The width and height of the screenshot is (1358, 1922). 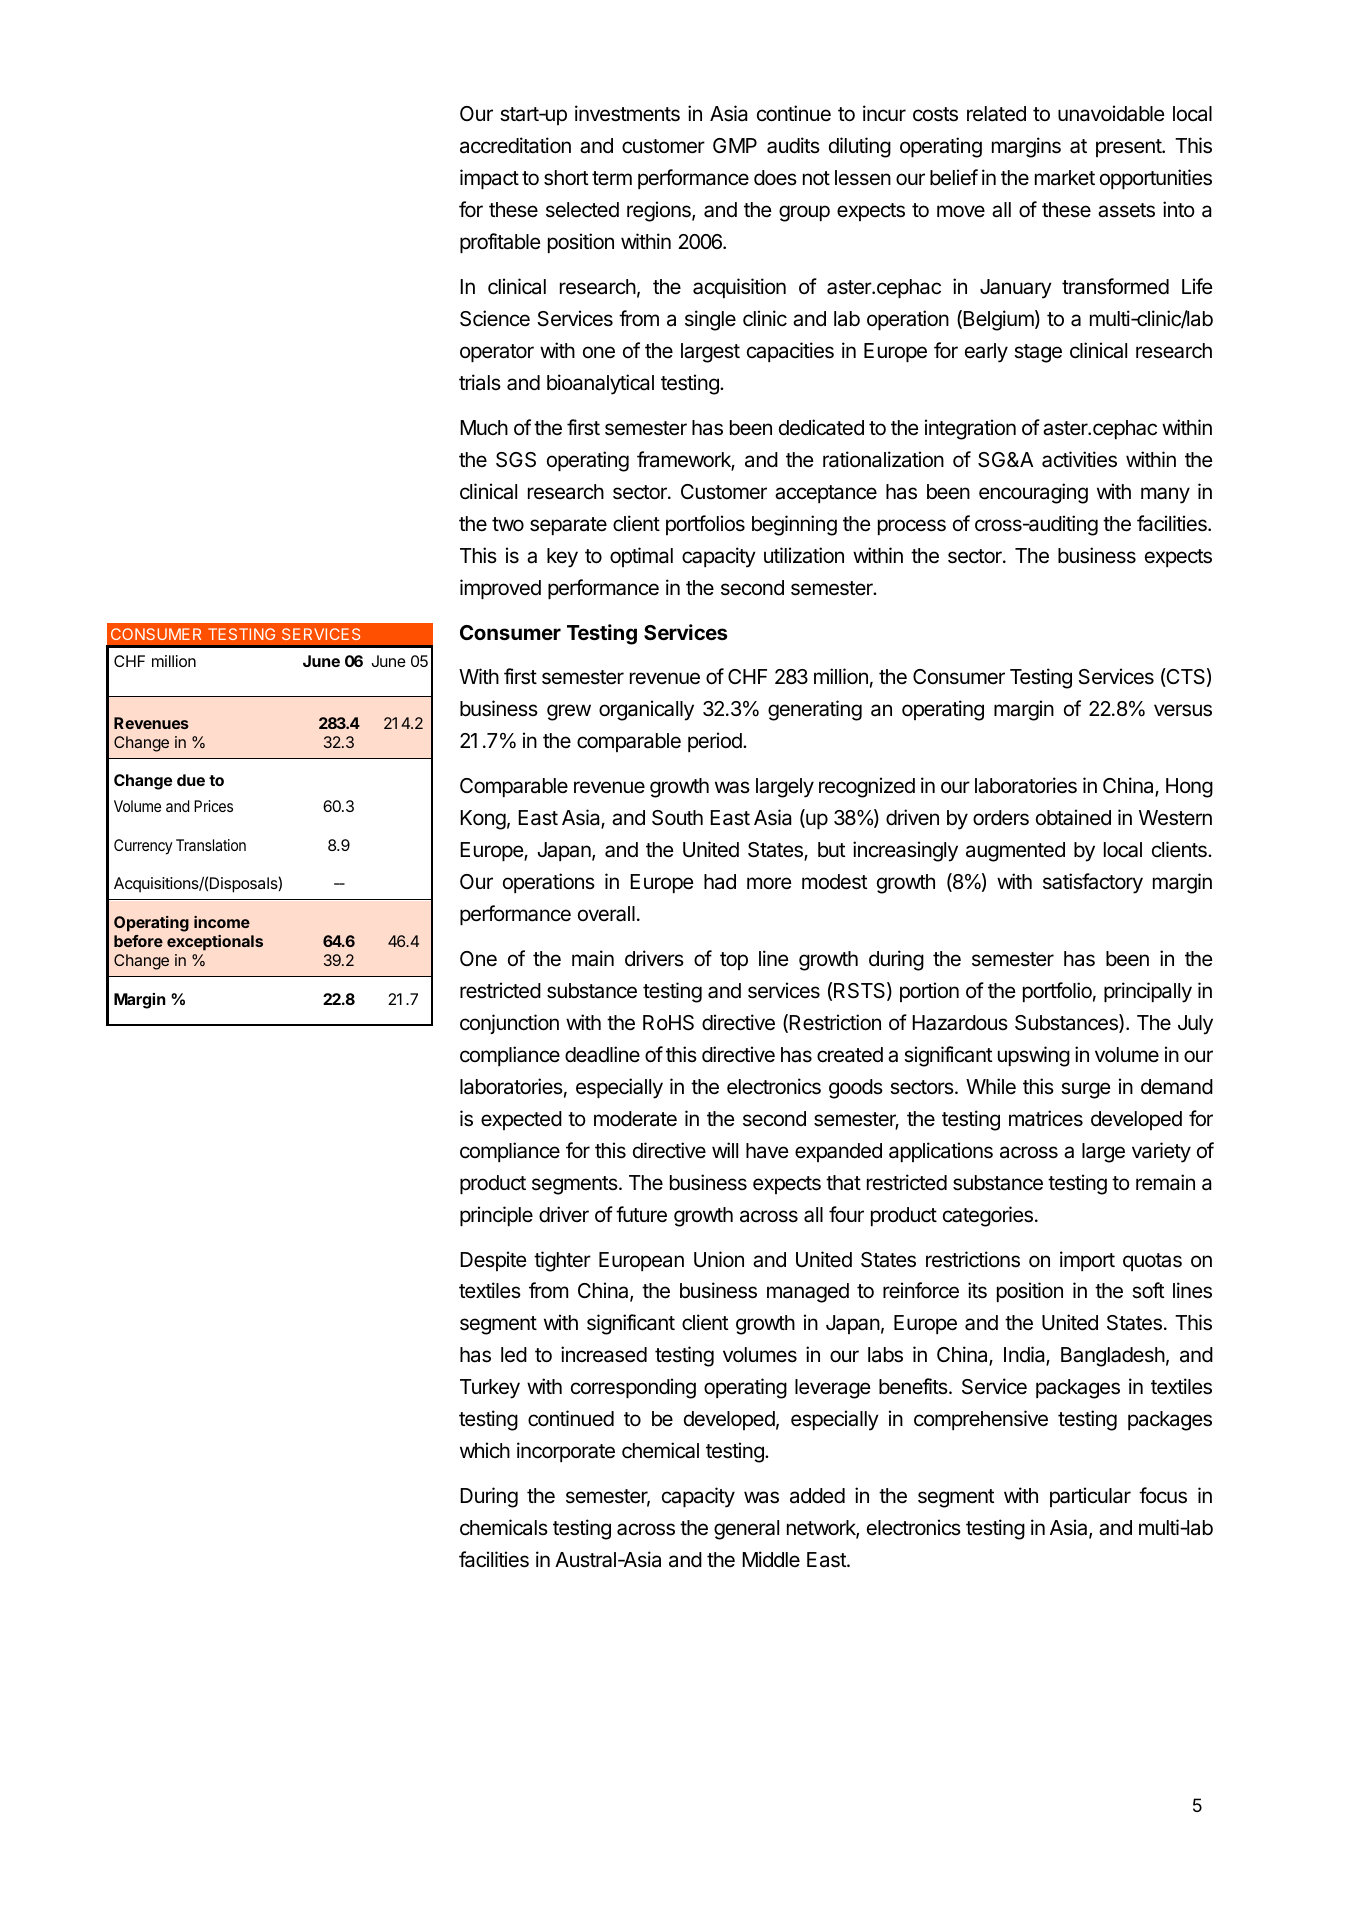 I want to click on Translation, so click(x=211, y=845).
